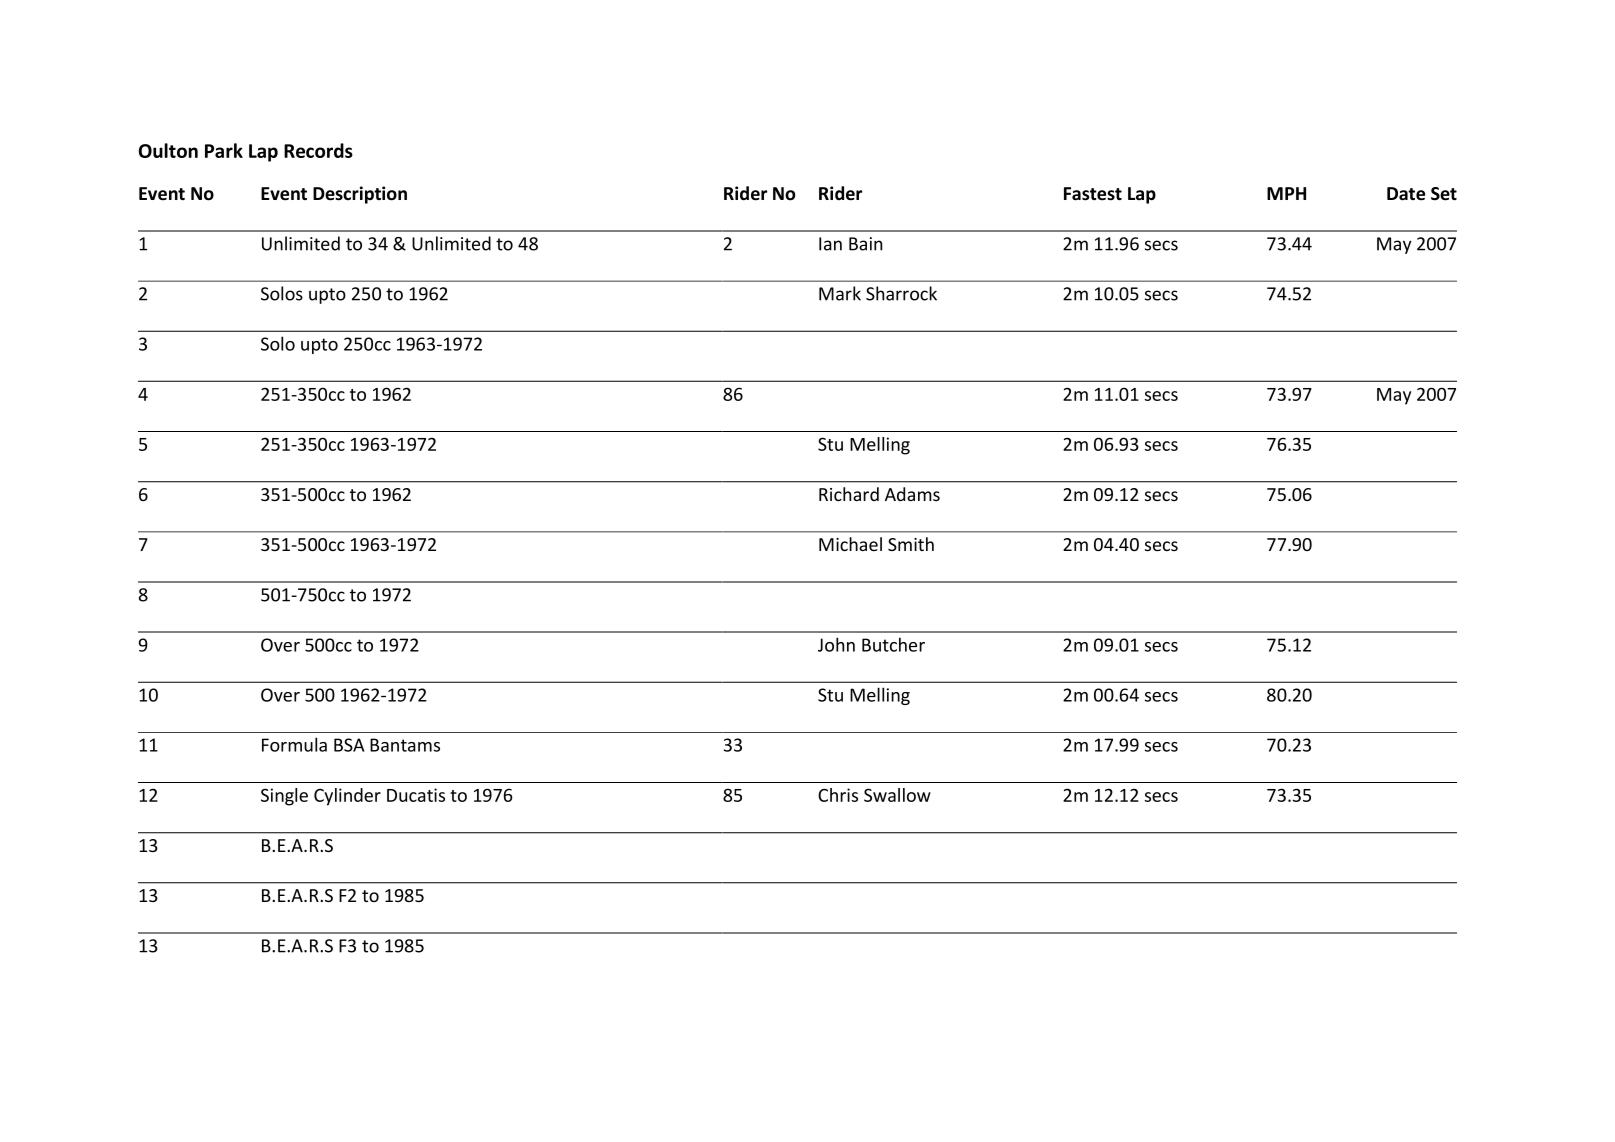 The width and height of the image is (1615, 1142). What do you see at coordinates (318, 150) in the image?
I see `Records` at bounding box center [318, 150].
